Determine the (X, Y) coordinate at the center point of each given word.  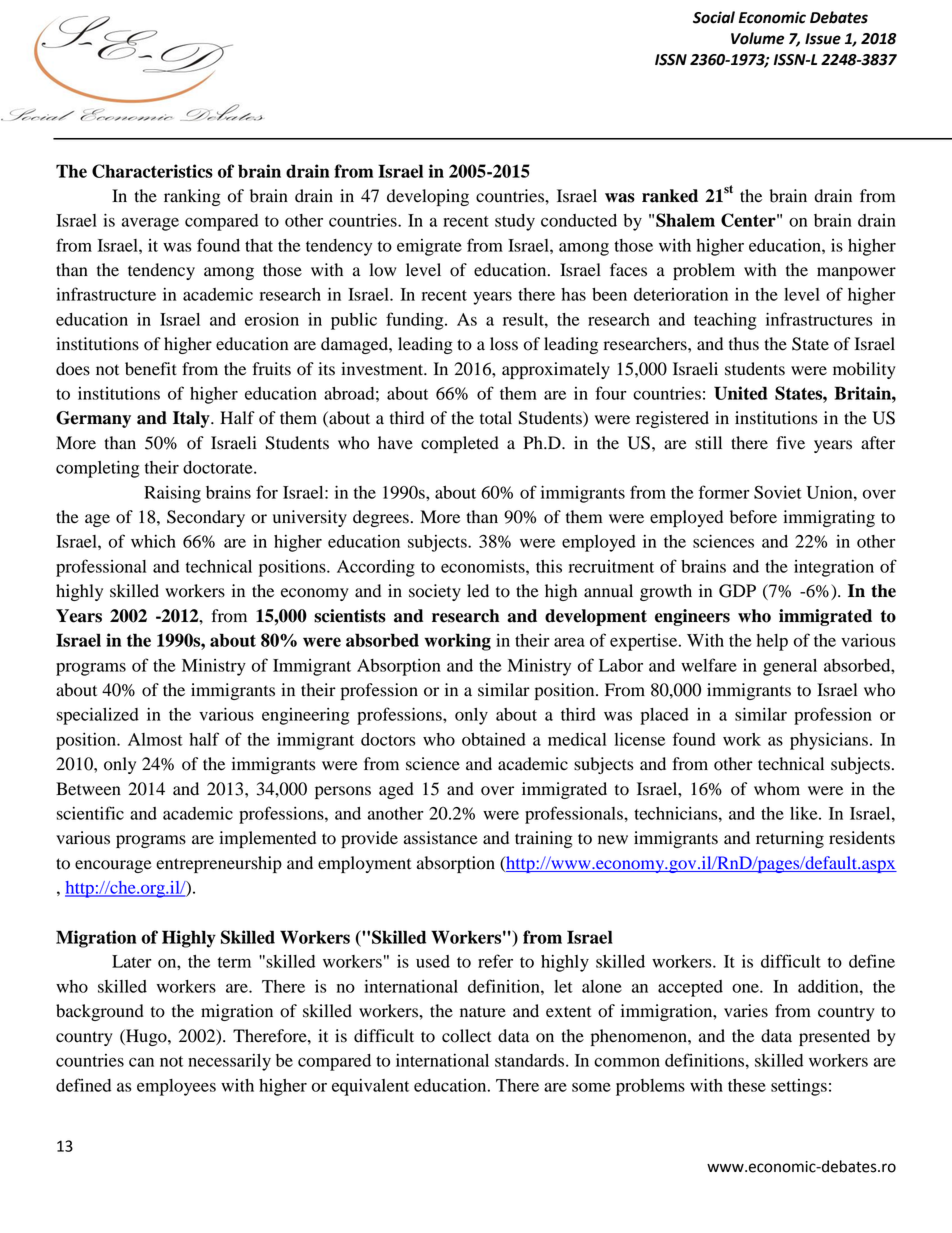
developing (428, 197)
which (153, 541)
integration (834, 568)
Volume (757, 38)
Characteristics (152, 171)
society (435, 592)
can (141, 1062)
